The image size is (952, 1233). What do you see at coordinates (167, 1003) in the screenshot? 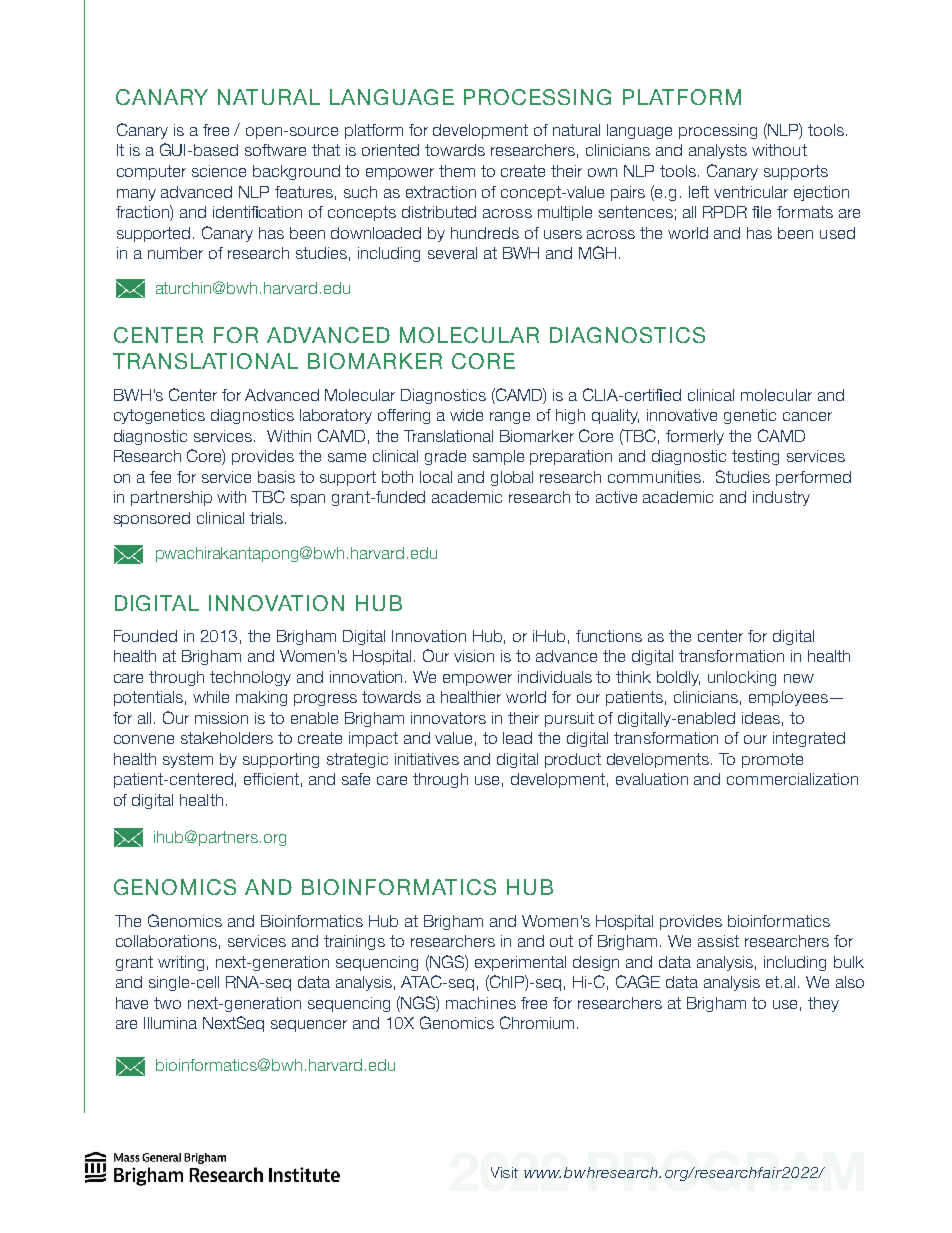
I see `two` at bounding box center [167, 1003].
